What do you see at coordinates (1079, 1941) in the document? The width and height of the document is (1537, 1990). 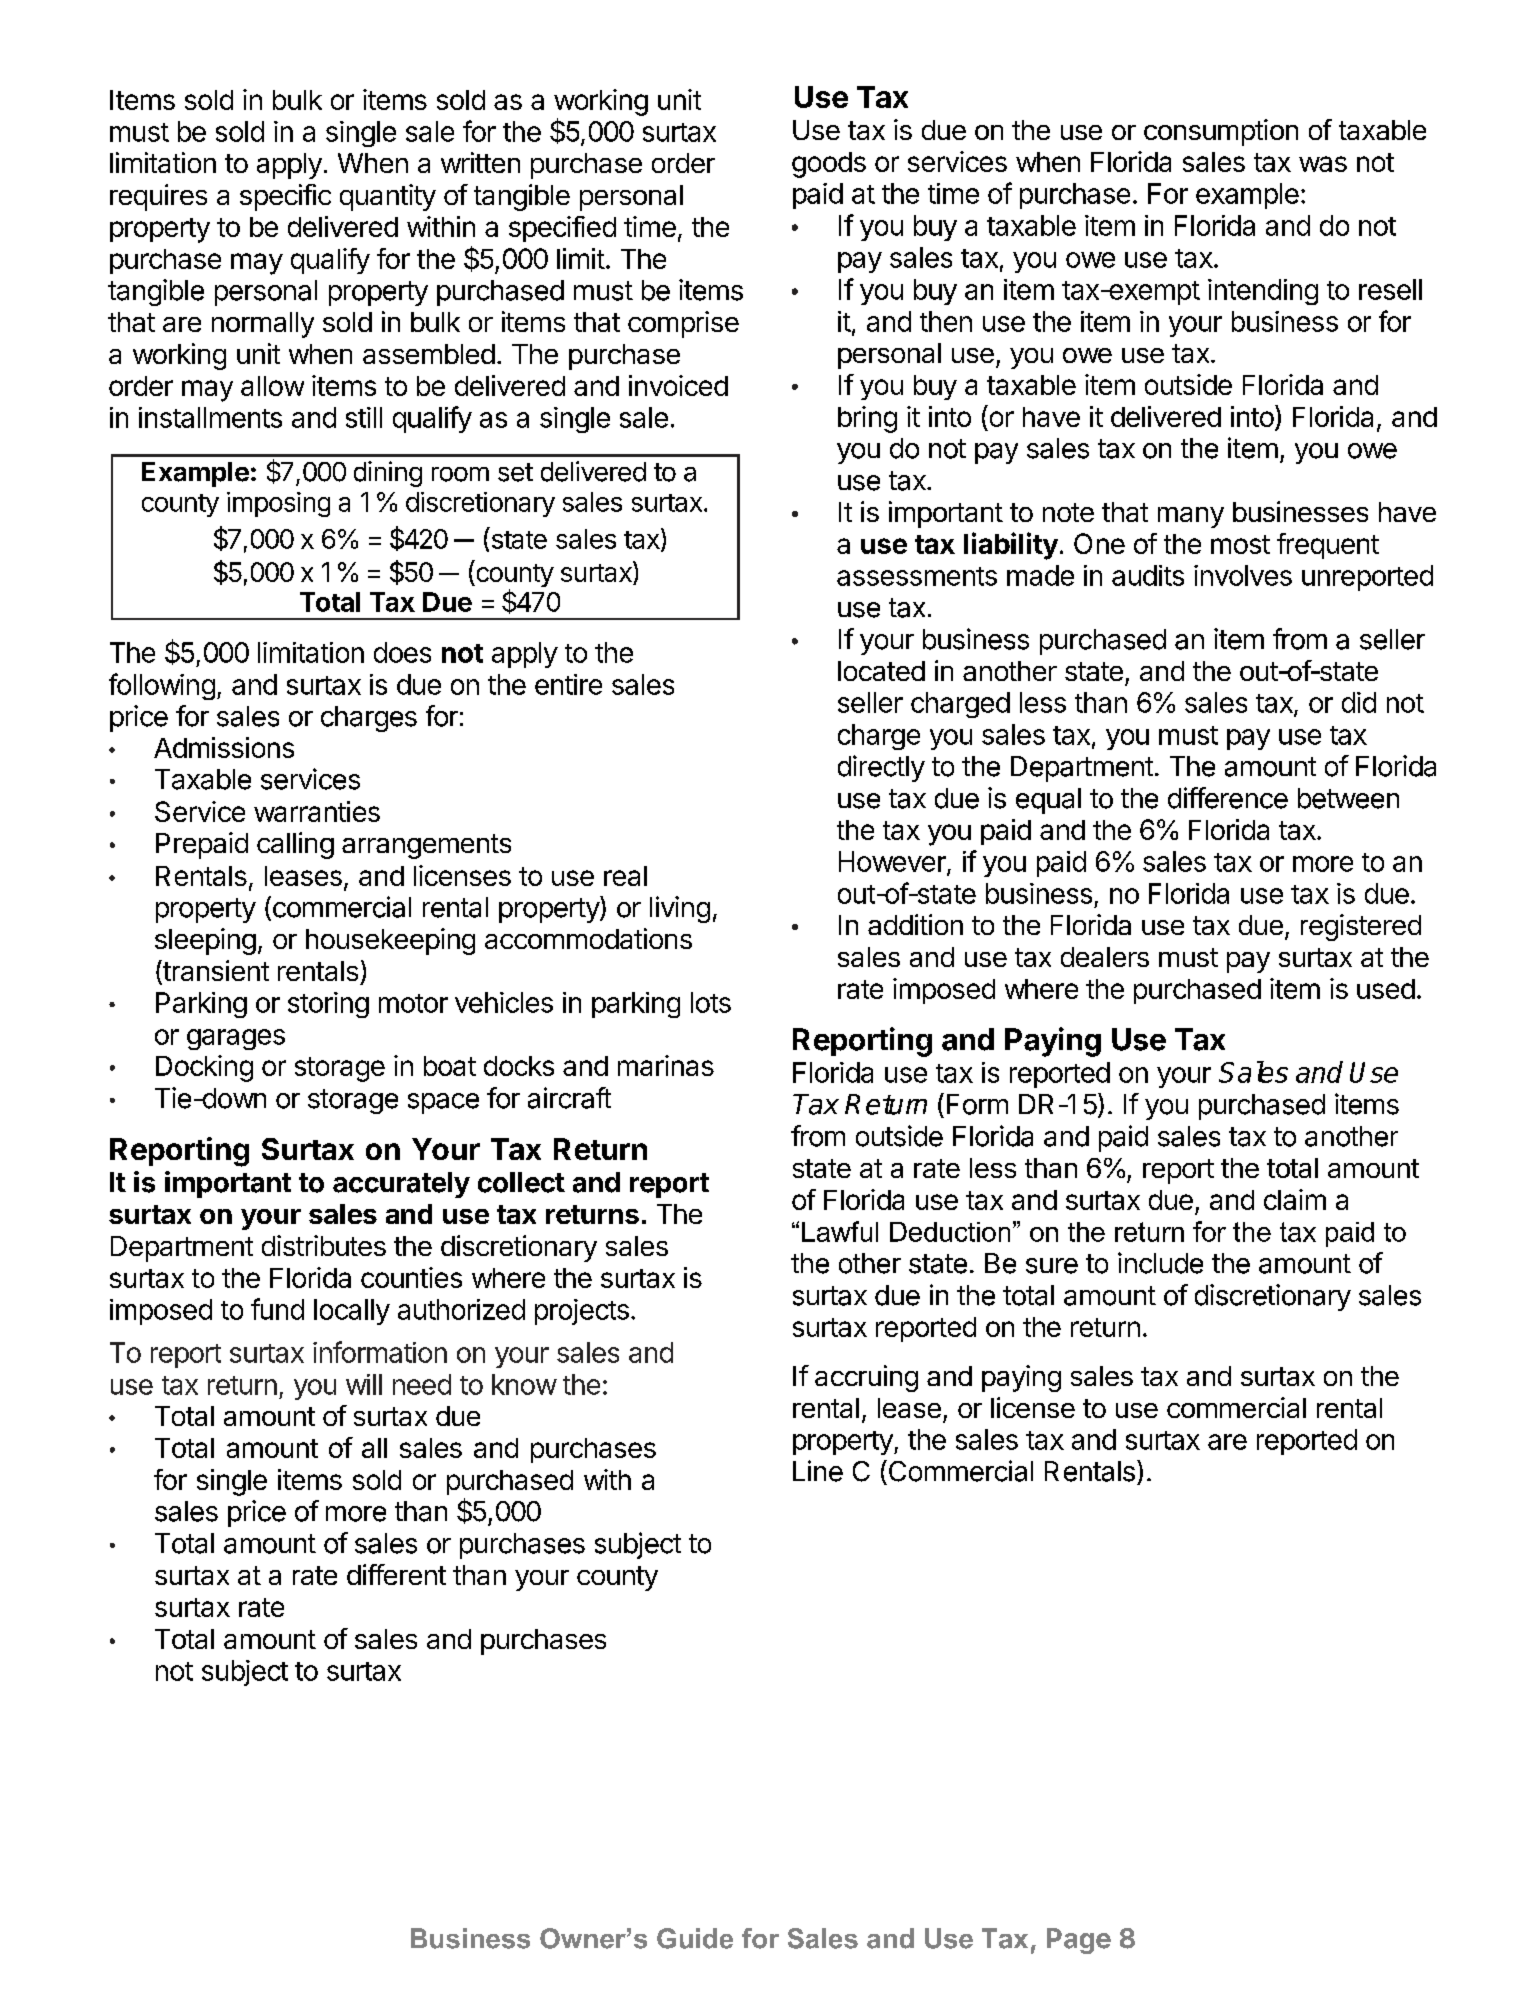 I see `Page` at bounding box center [1079, 1941].
